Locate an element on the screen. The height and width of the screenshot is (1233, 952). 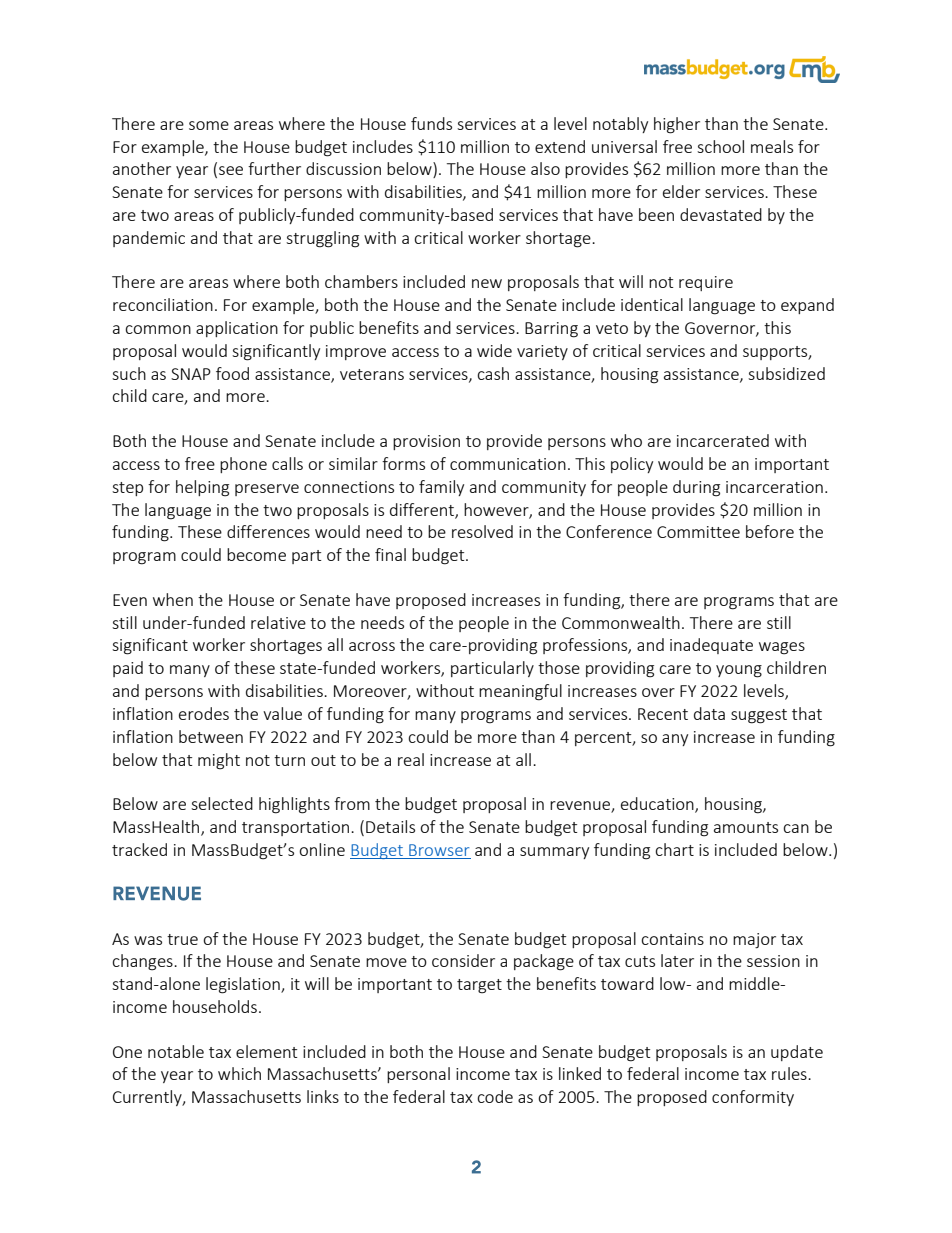
school is located at coordinates (720, 146).
